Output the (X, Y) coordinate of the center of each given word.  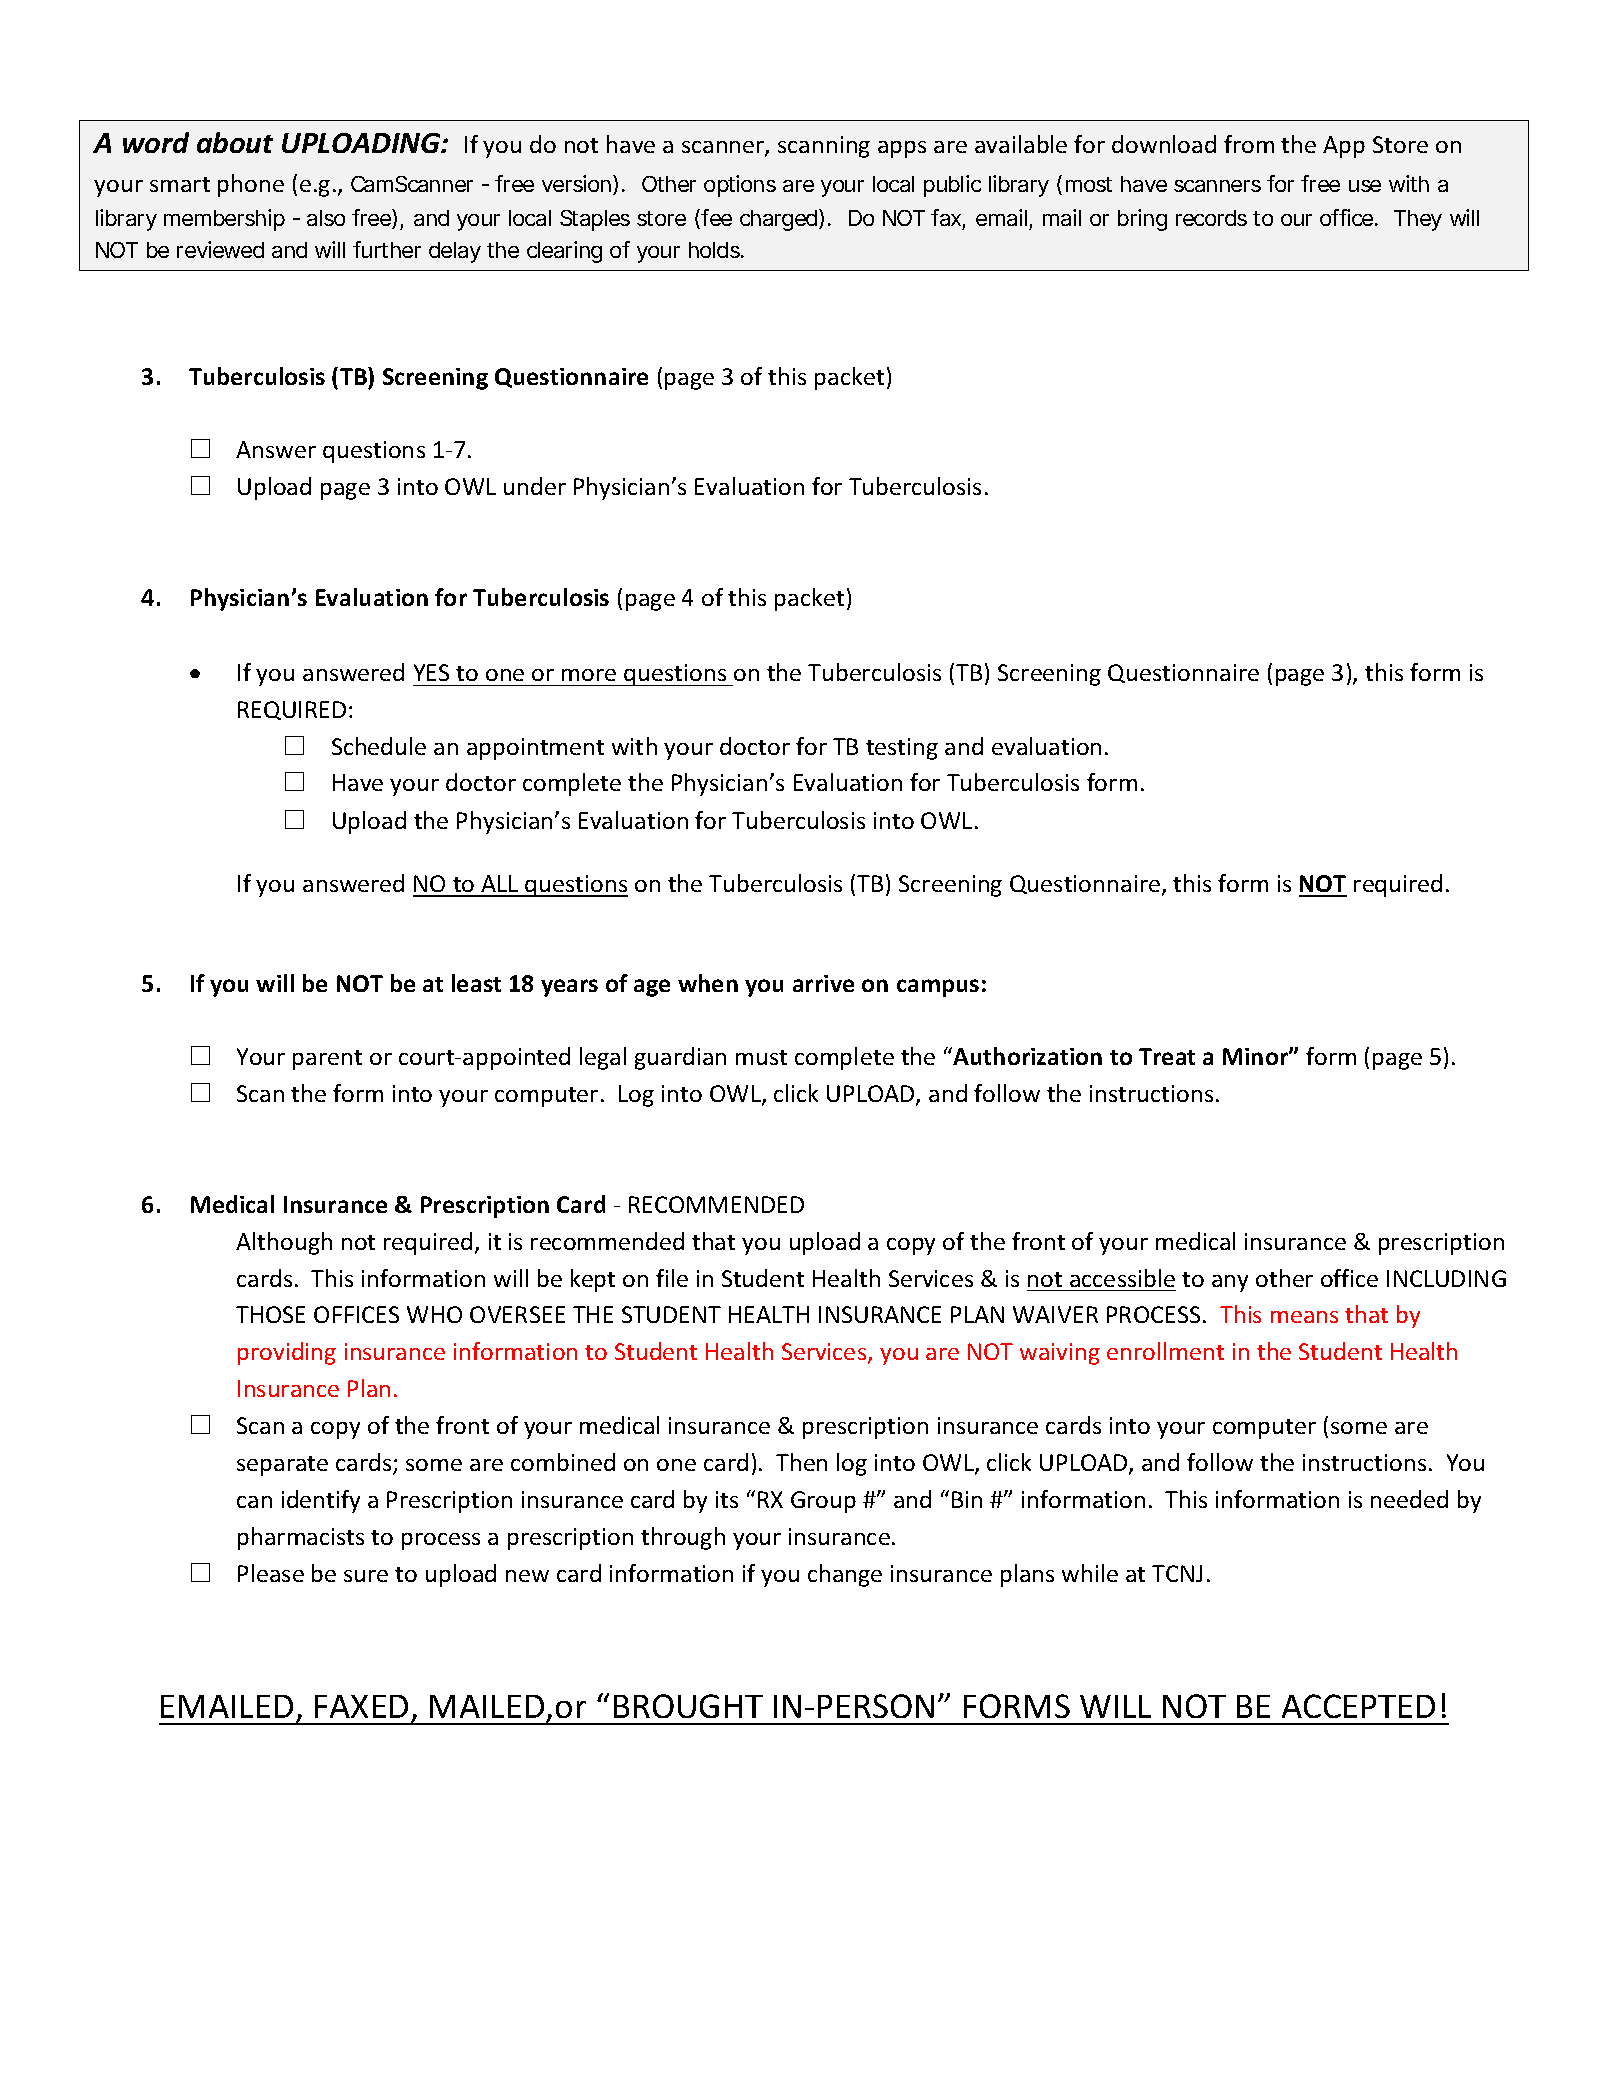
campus (938, 988)
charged (780, 220)
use (1365, 186)
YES (431, 672)
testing (902, 749)
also (326, 218)
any (1230, 1283)
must (761, 1057)
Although (284, 1243)
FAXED (361, 1706)
